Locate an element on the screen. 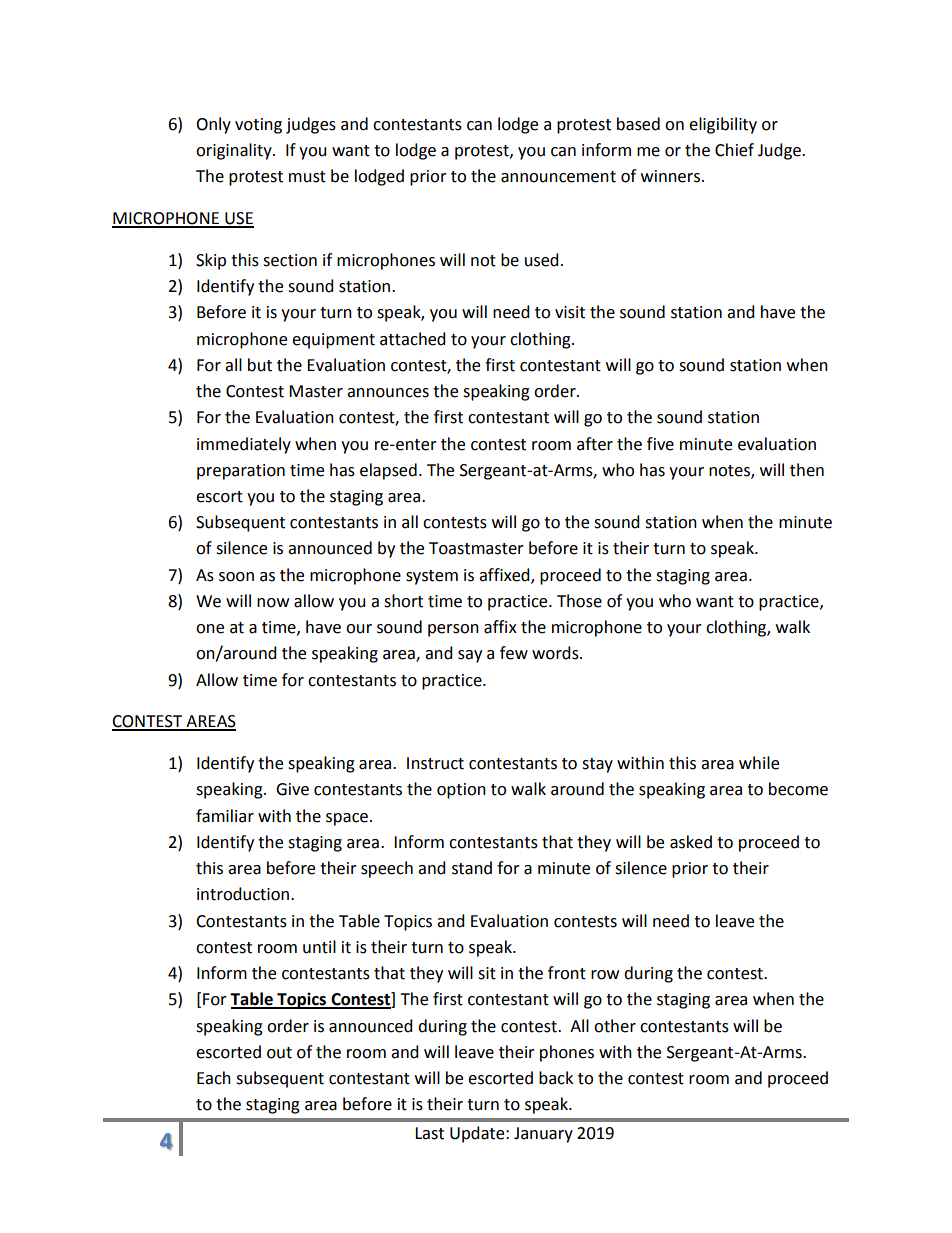  must is located at coordinates (307, 177).
